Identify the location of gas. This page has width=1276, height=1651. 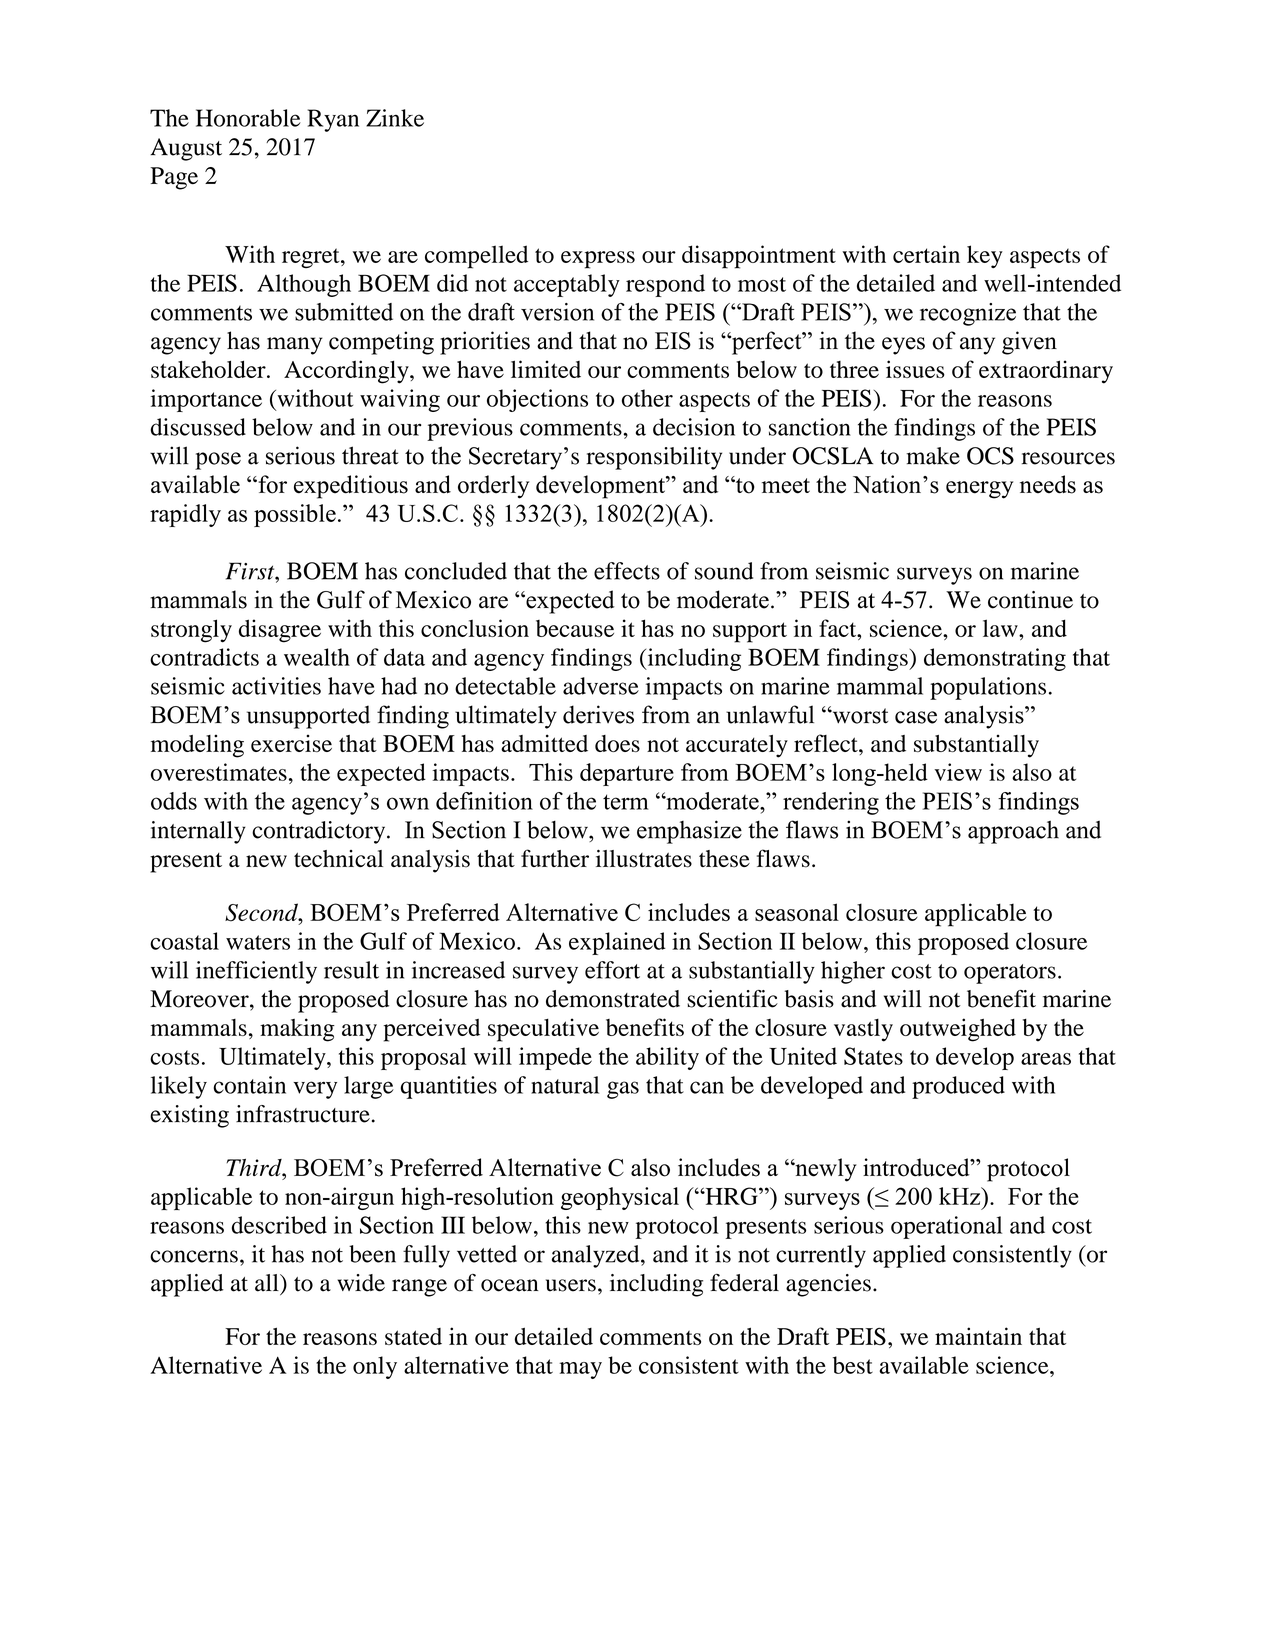
(623, 1090).
